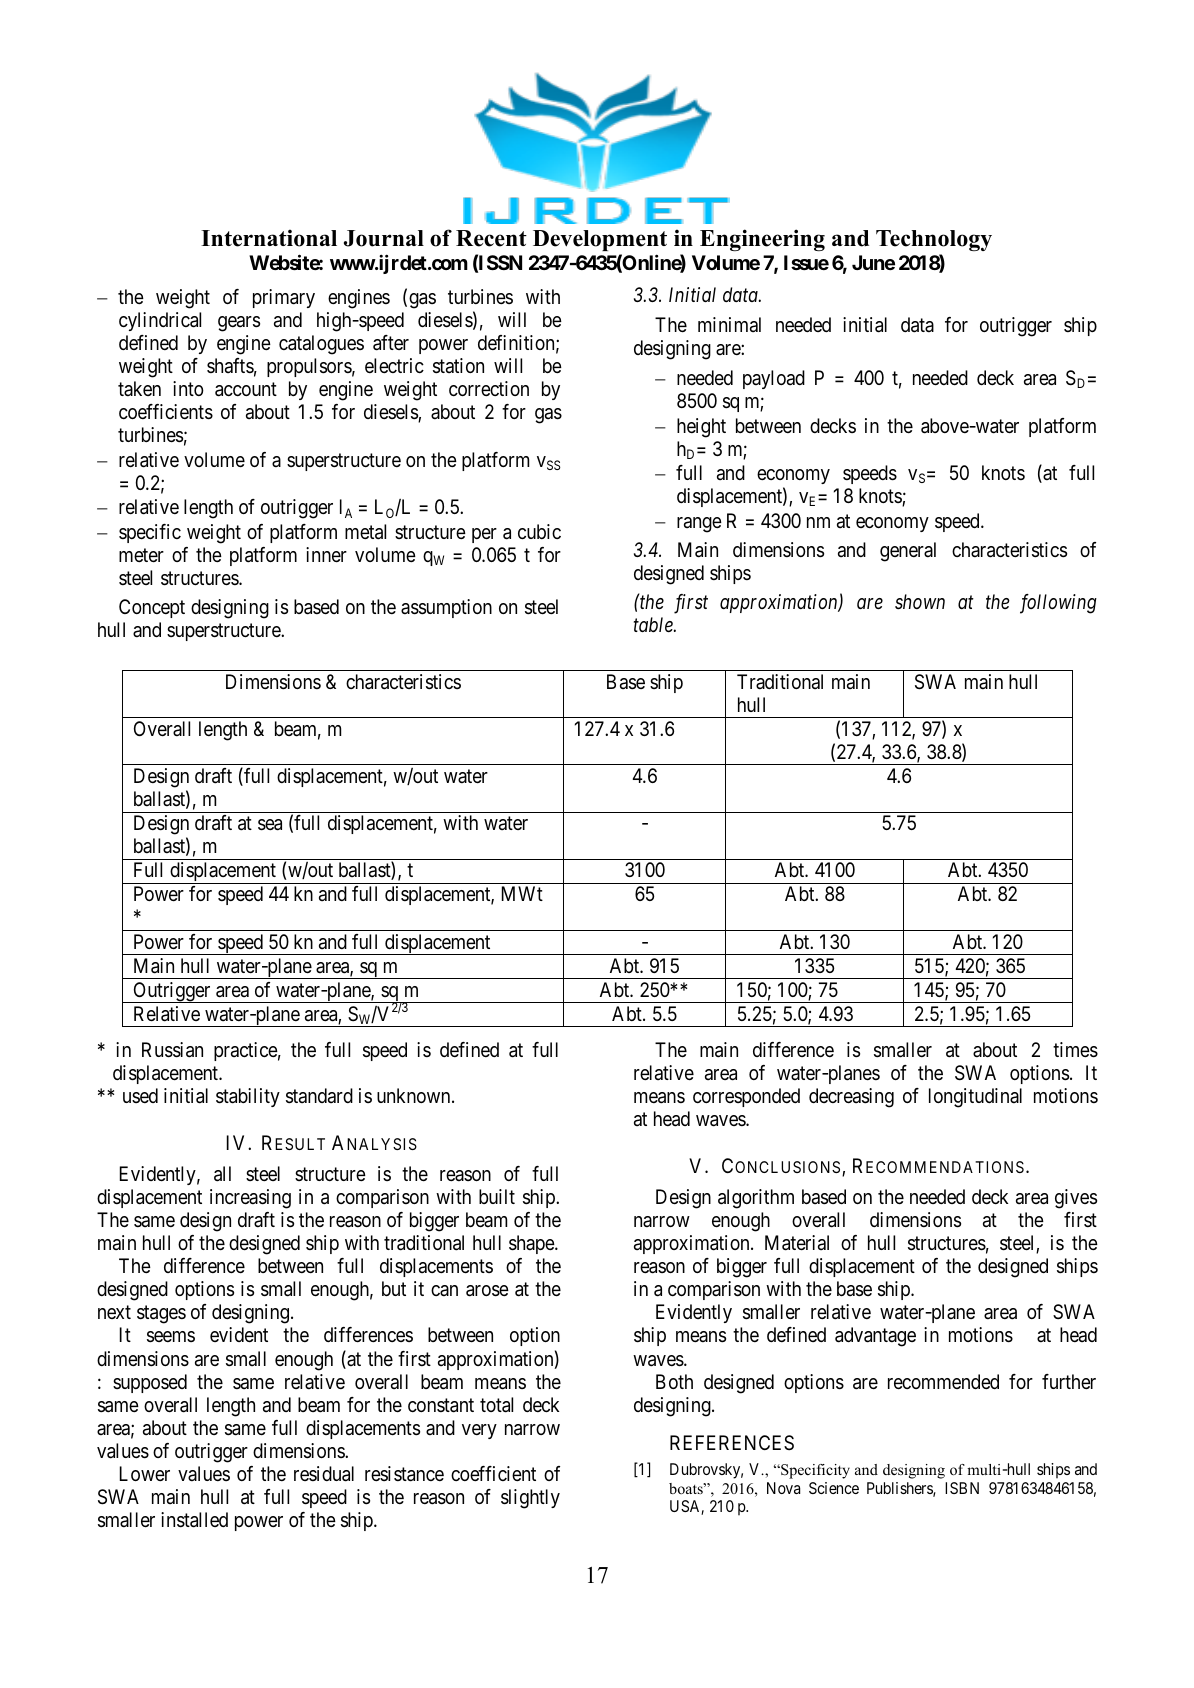  I want to click on installed, so click(194, 1520).
